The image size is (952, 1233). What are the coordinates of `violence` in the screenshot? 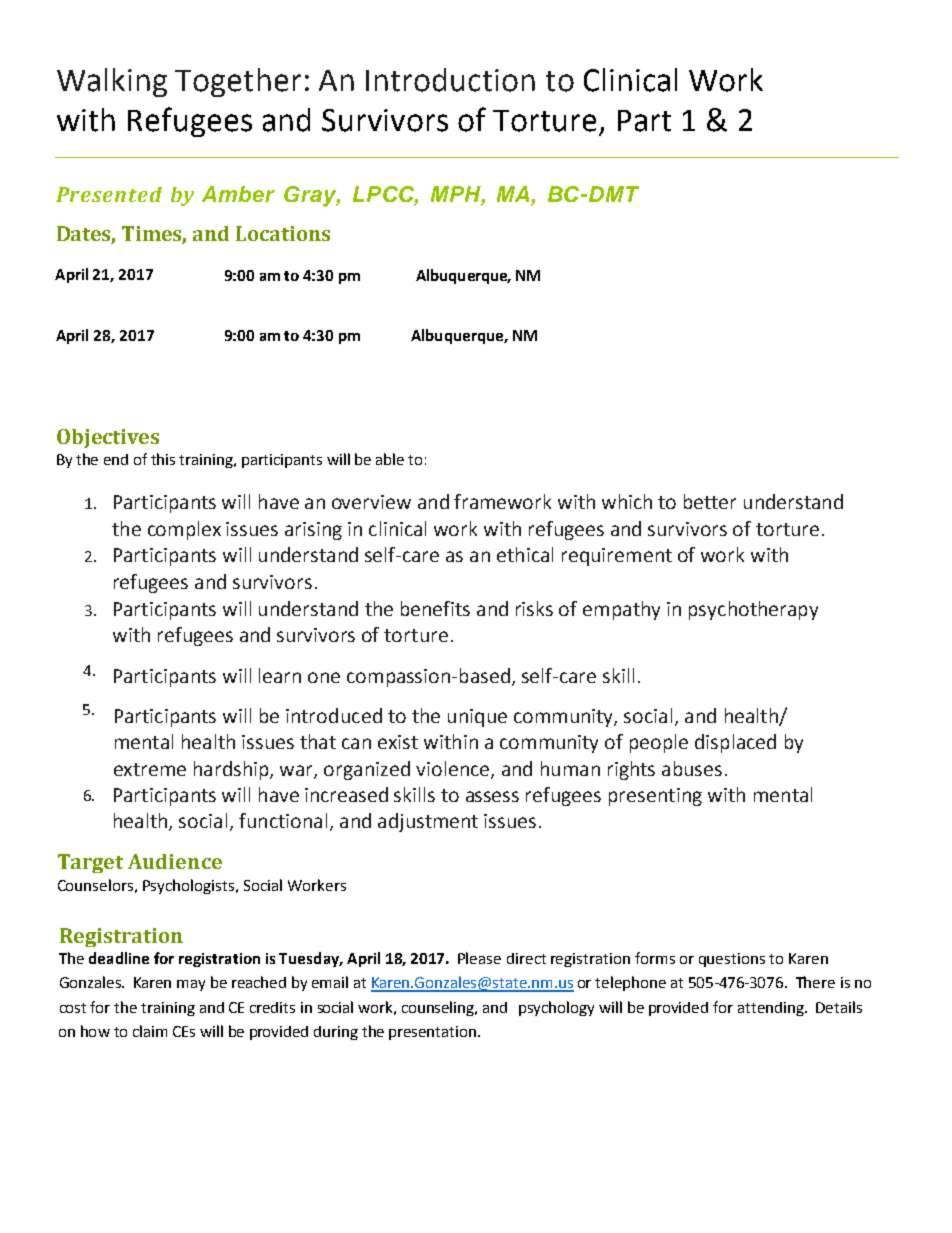 It's located at (454, 770).
